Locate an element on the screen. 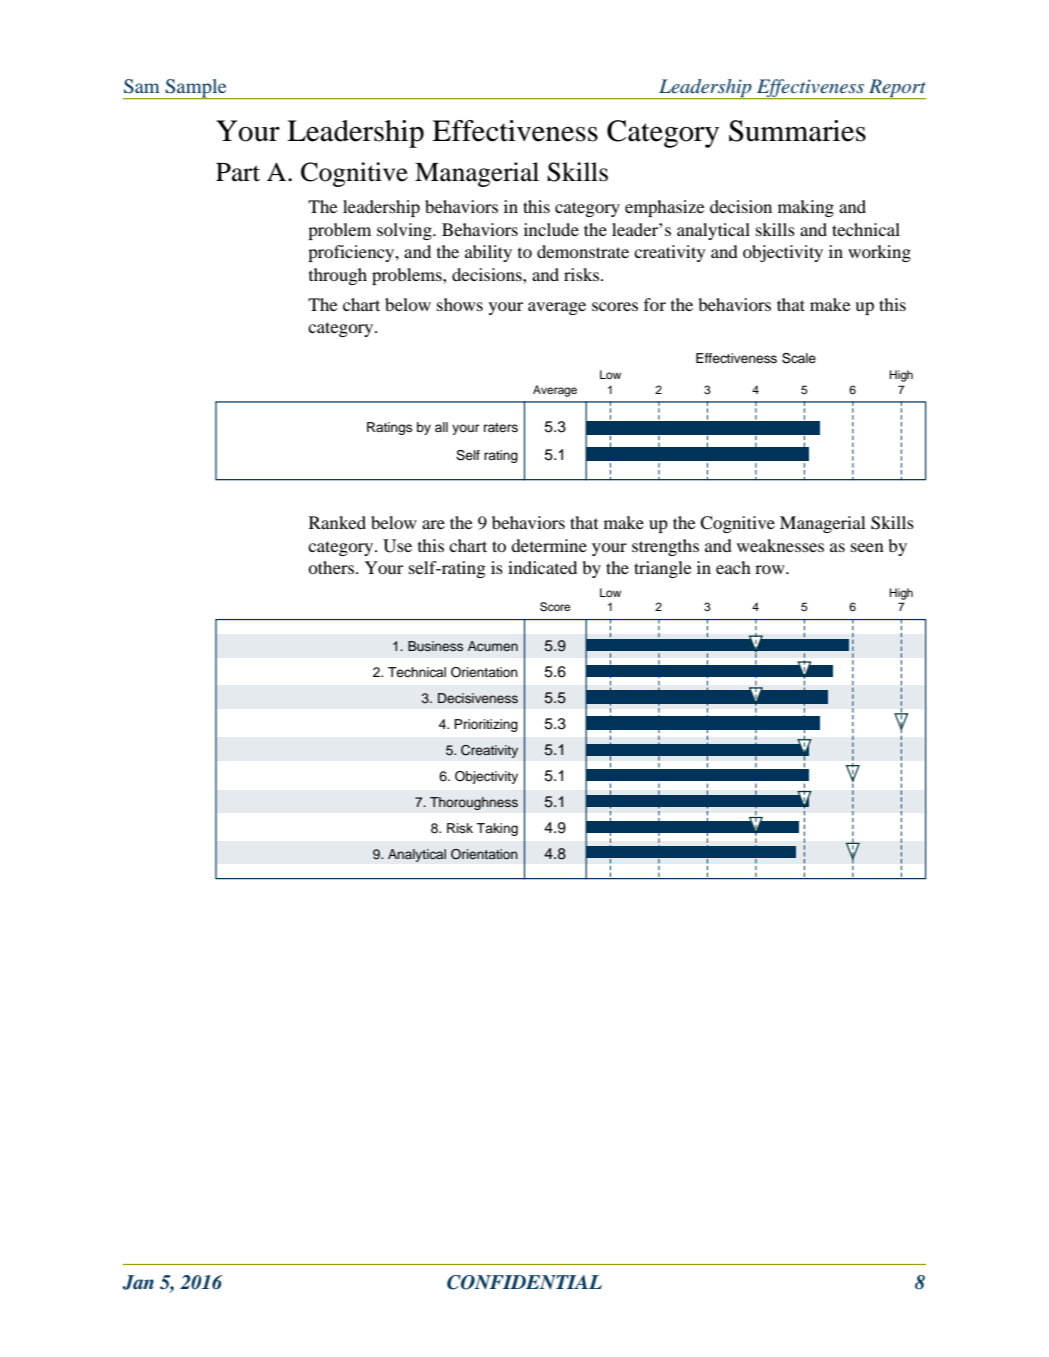 The image size is (1049, 1357). Jan is located at coordinates (138, 1282).
